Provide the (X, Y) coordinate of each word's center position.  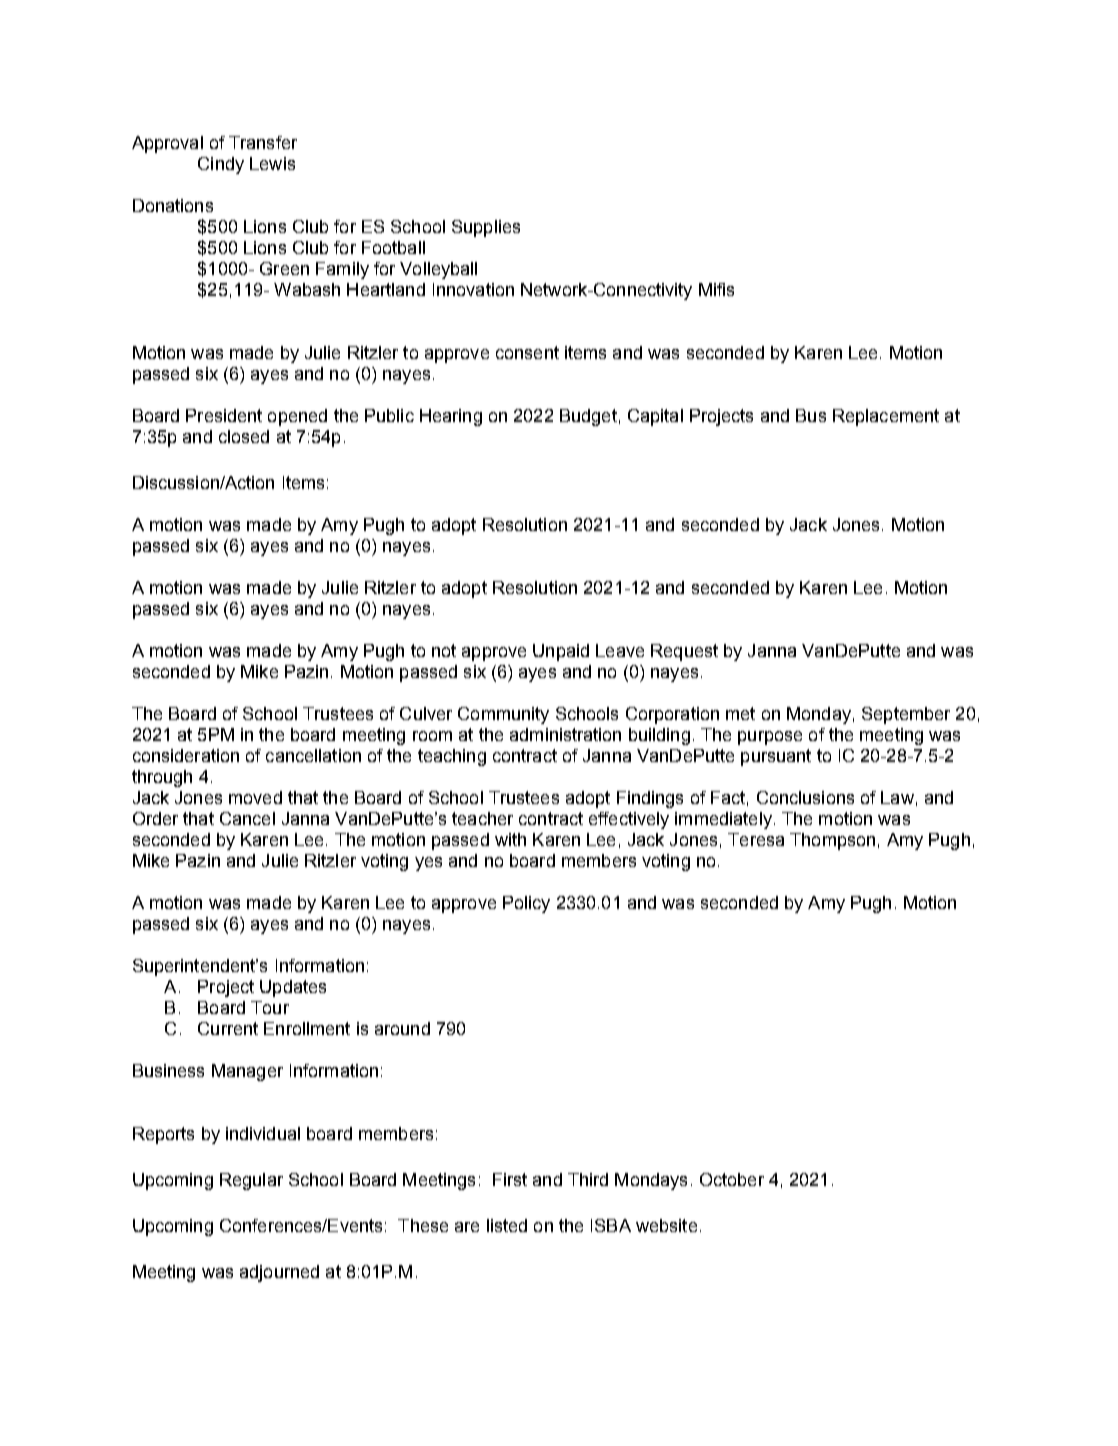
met (740, 713)
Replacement (886, 417)
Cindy (221, 165)
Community (503, 715)
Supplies (486, 228)
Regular (251, 1181)
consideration (186, 755)
